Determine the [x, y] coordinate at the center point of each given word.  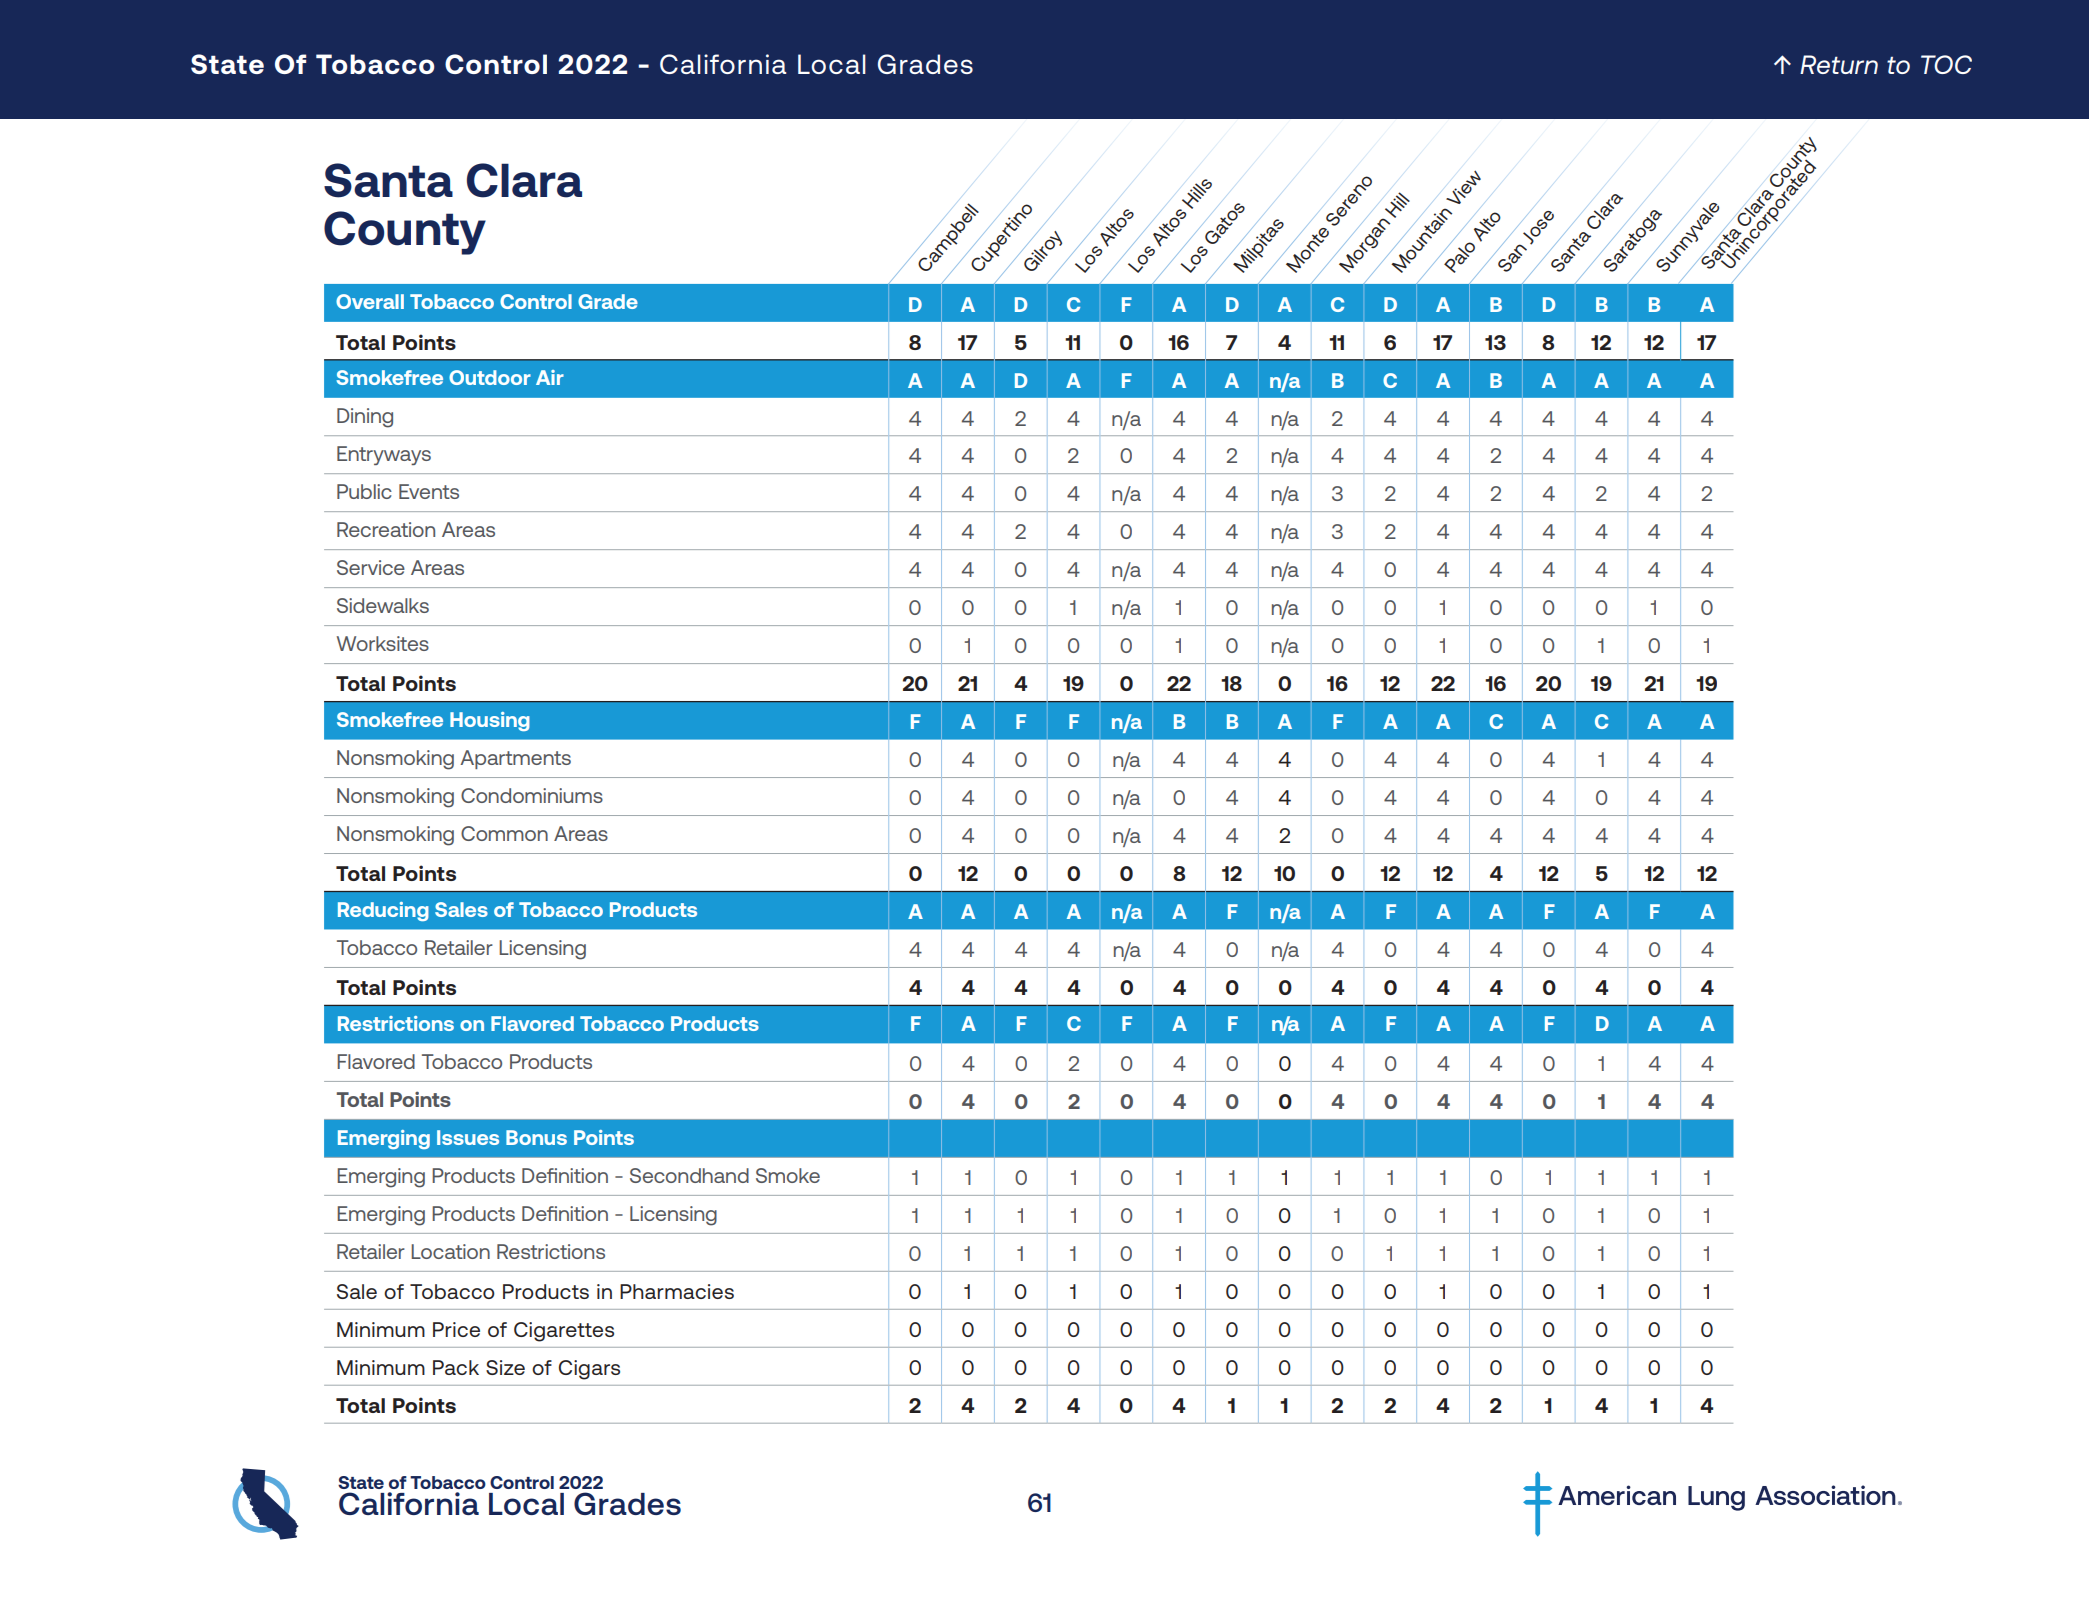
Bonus [536, 1137]
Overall [370, 301]
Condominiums [532, 795]
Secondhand [689, 1175]
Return [1839, 64]
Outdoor [490, 377]
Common [504, 833]
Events [429, 491]
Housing [490, 721]
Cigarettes [564, 1332]
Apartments [515, 759]
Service [371, 567]
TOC [1946, 64]
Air [550, 377]
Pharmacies [677, 1291]
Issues [468, 1137]
